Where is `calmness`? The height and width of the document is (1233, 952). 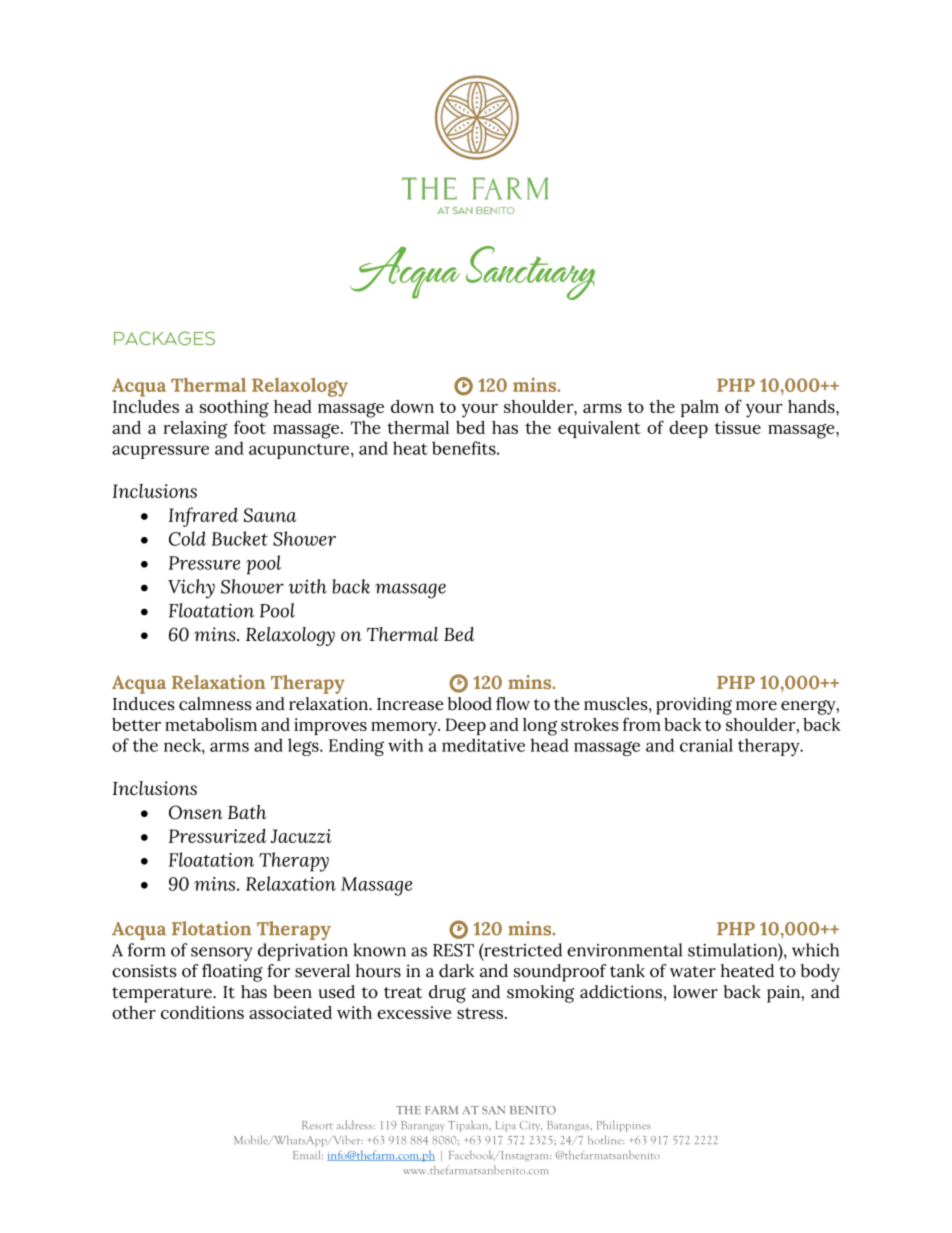 calmness is located at coordinates (215, 704).
